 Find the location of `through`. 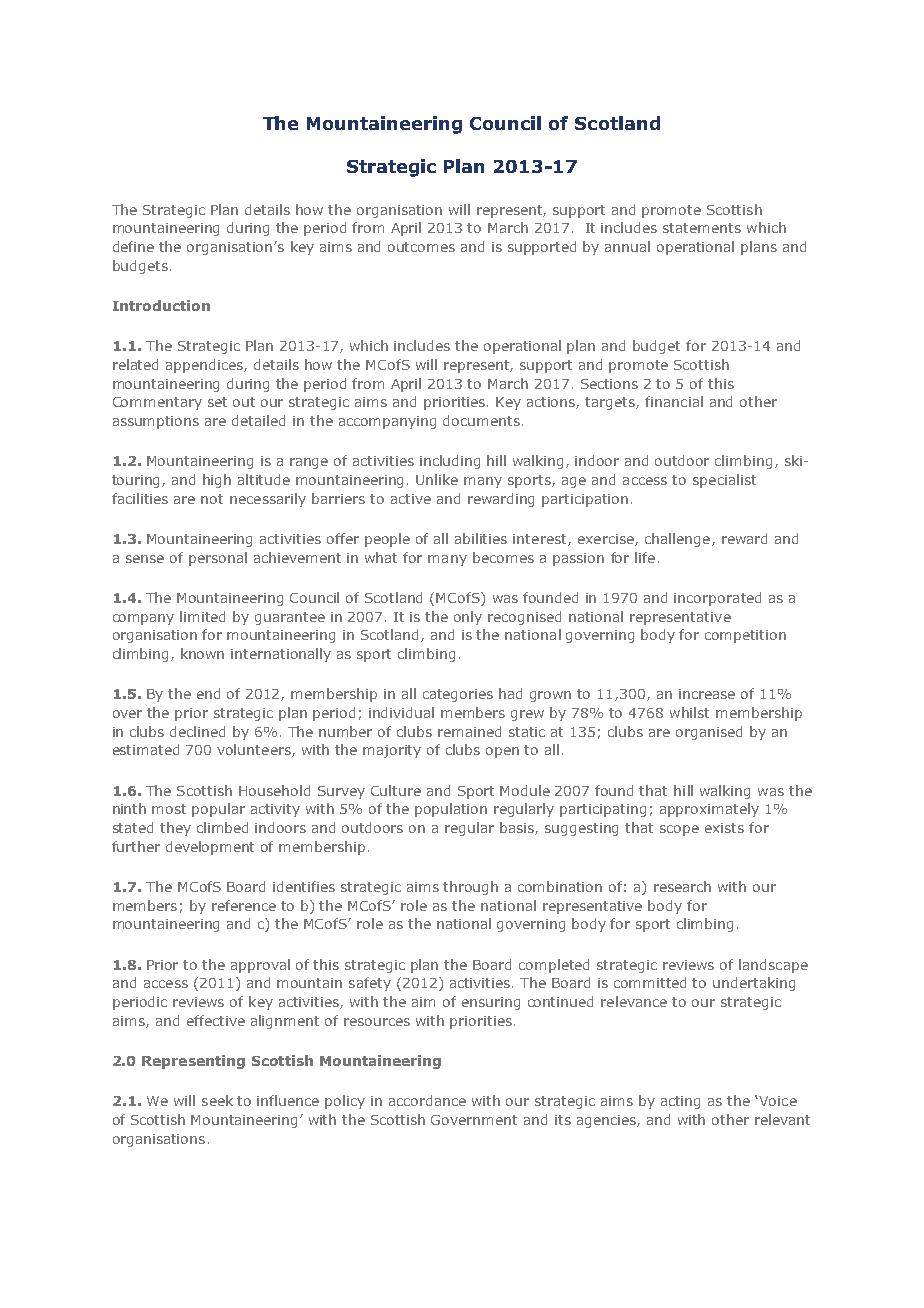

through is located at coordinates (470, 888).
